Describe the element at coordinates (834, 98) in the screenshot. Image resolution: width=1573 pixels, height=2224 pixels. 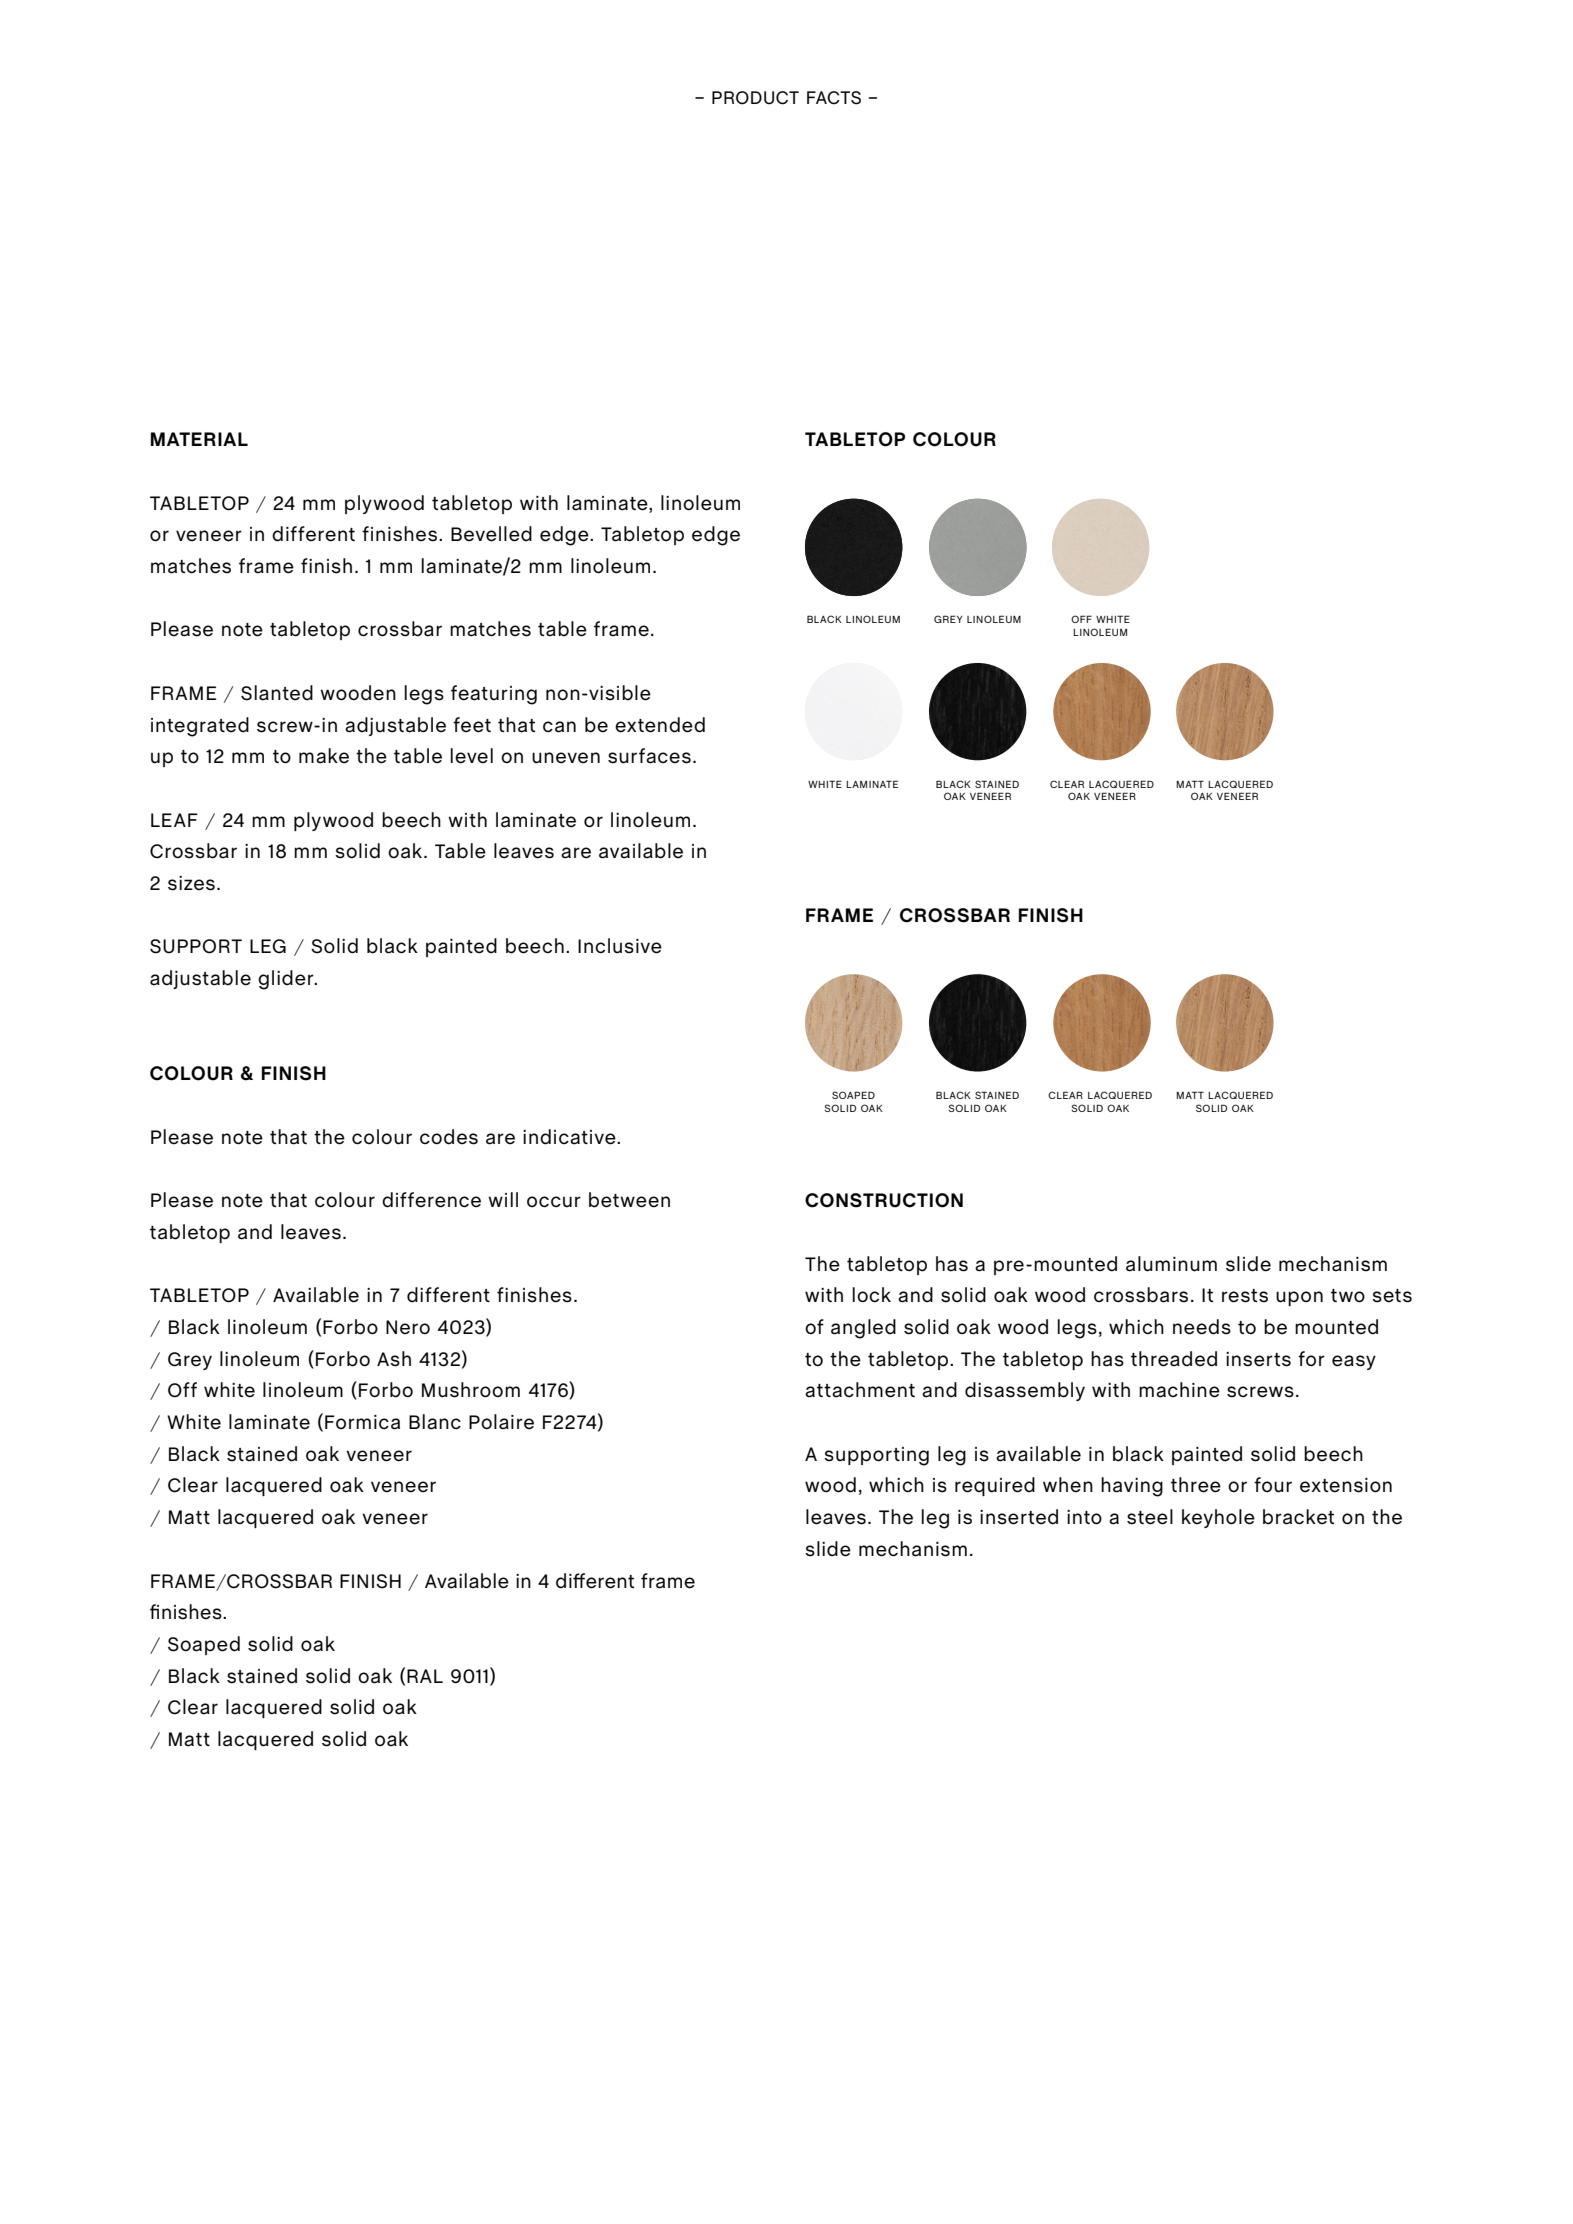
I see `FACTS` at that location.
